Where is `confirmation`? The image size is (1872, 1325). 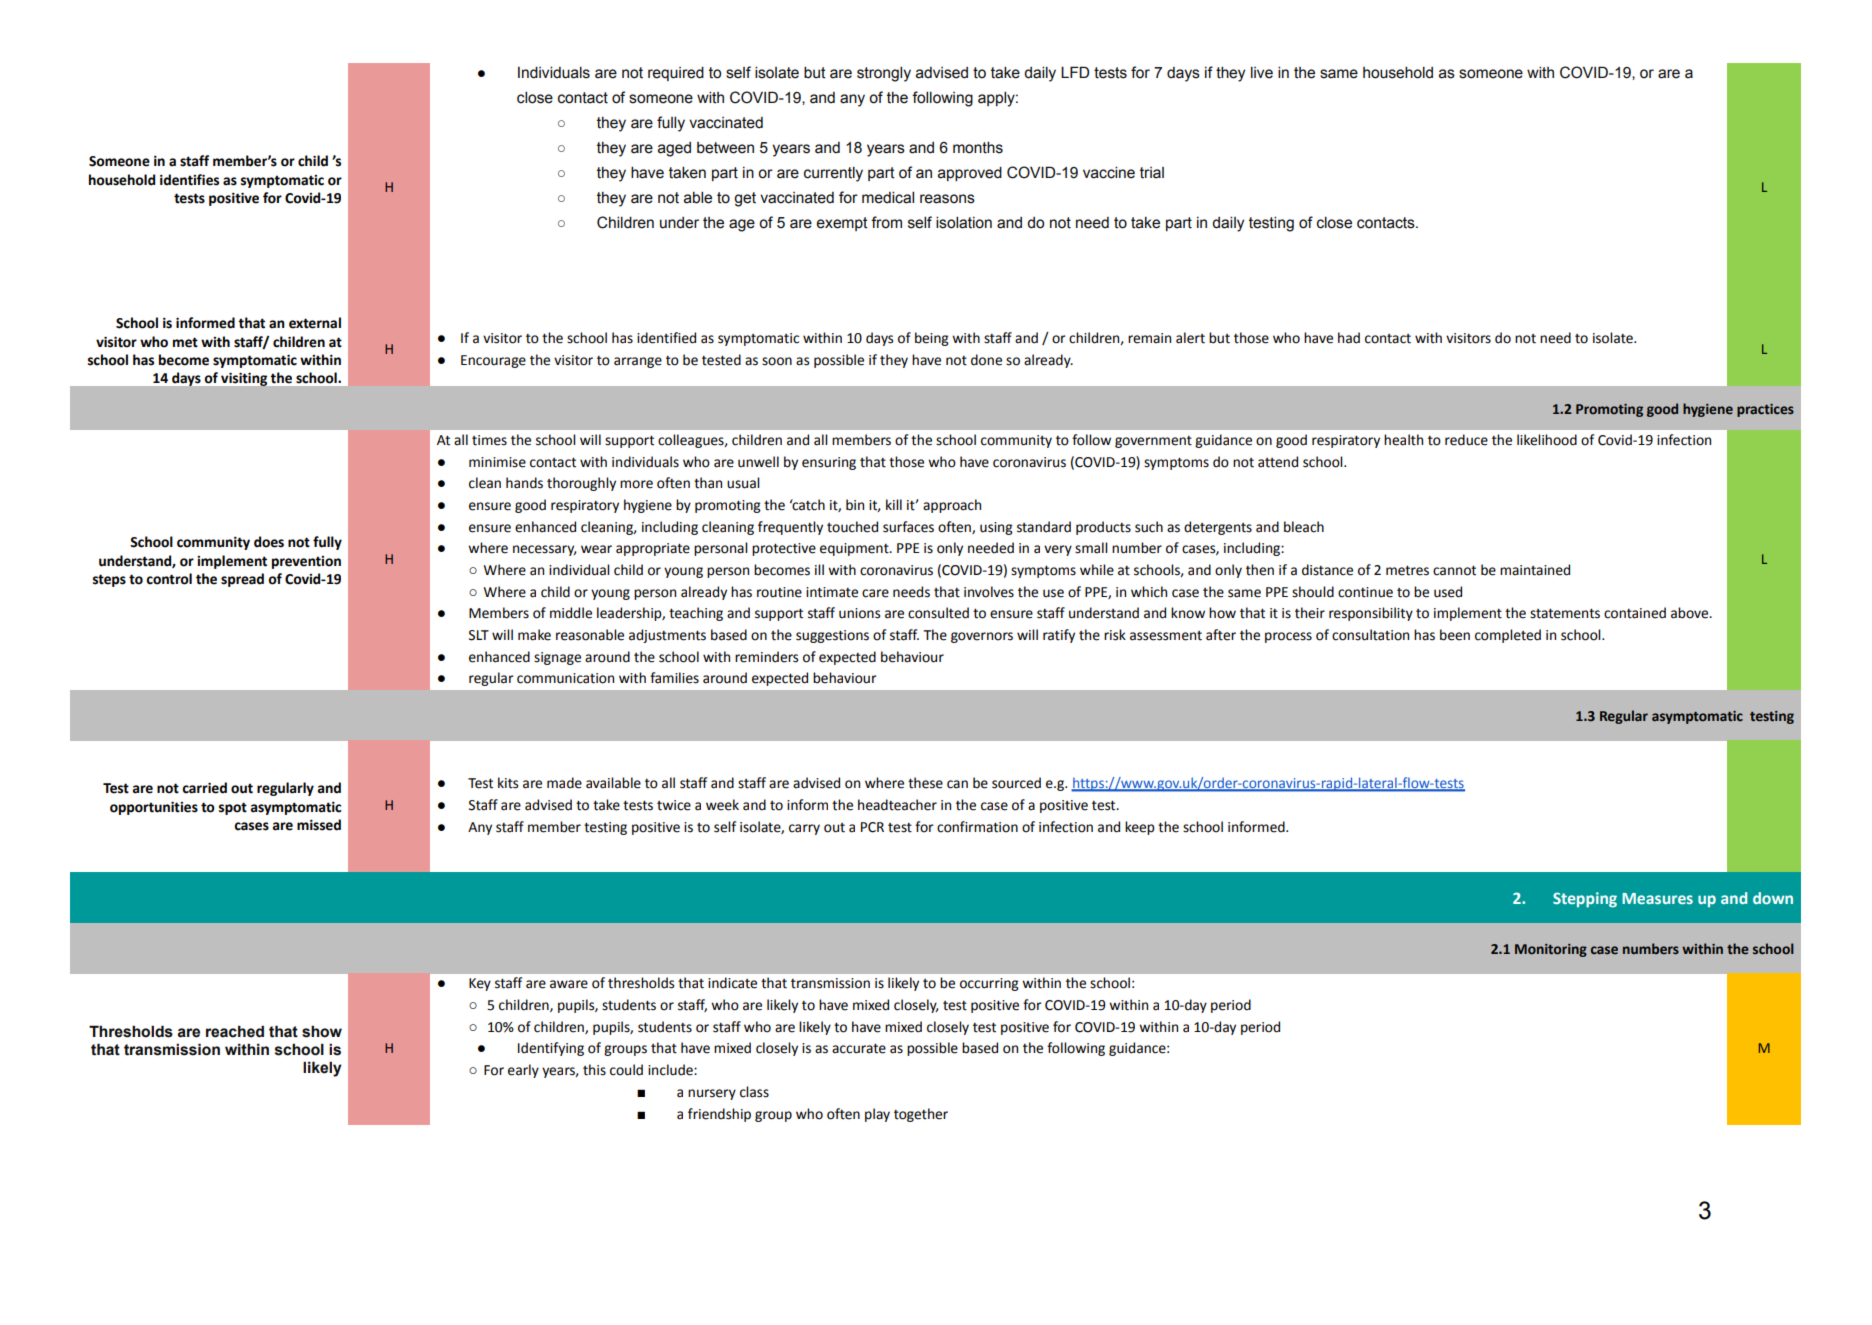
confirmation is located at coordinates (977, 827).
